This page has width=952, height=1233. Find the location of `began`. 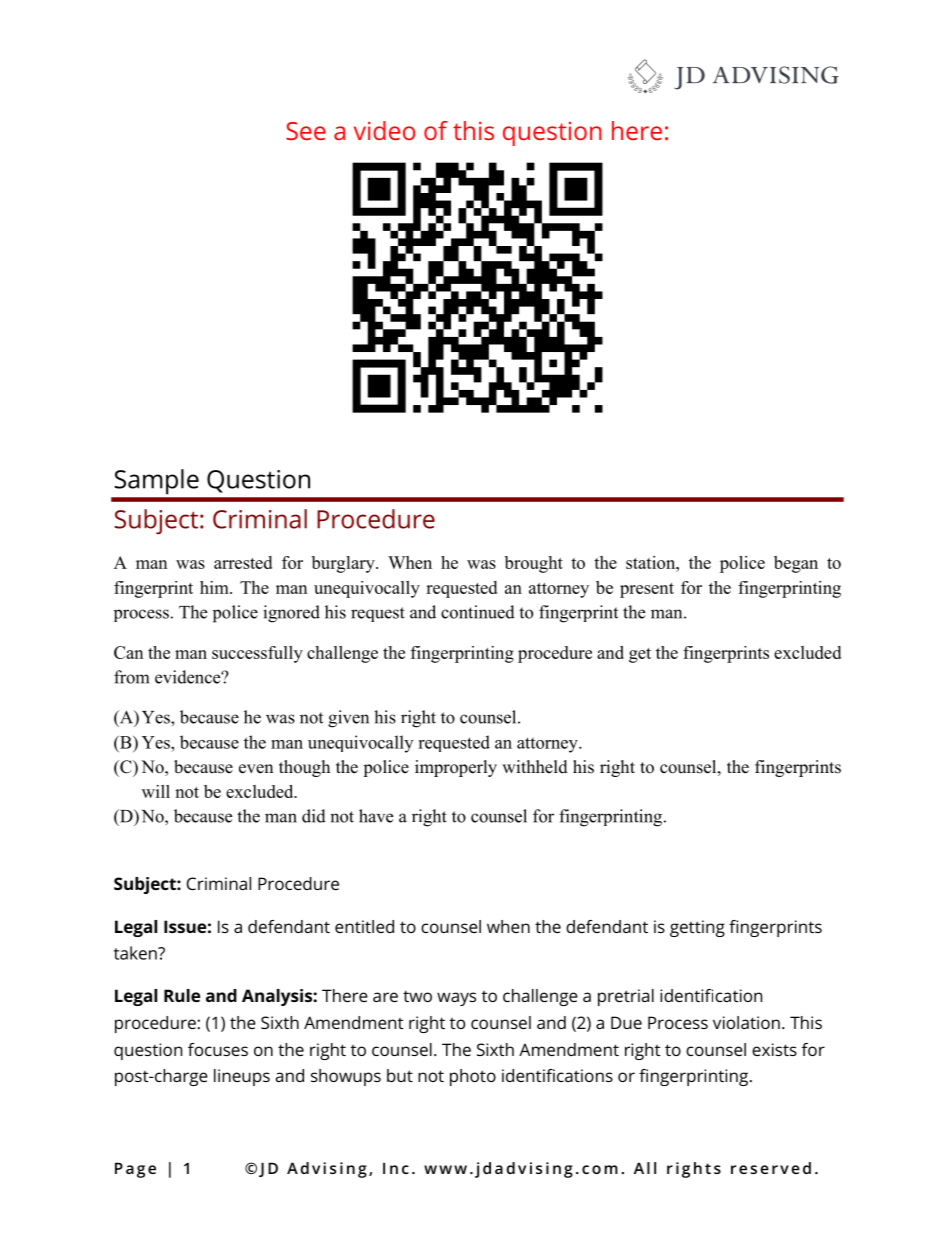

began is located at coordinates (796, 564).
